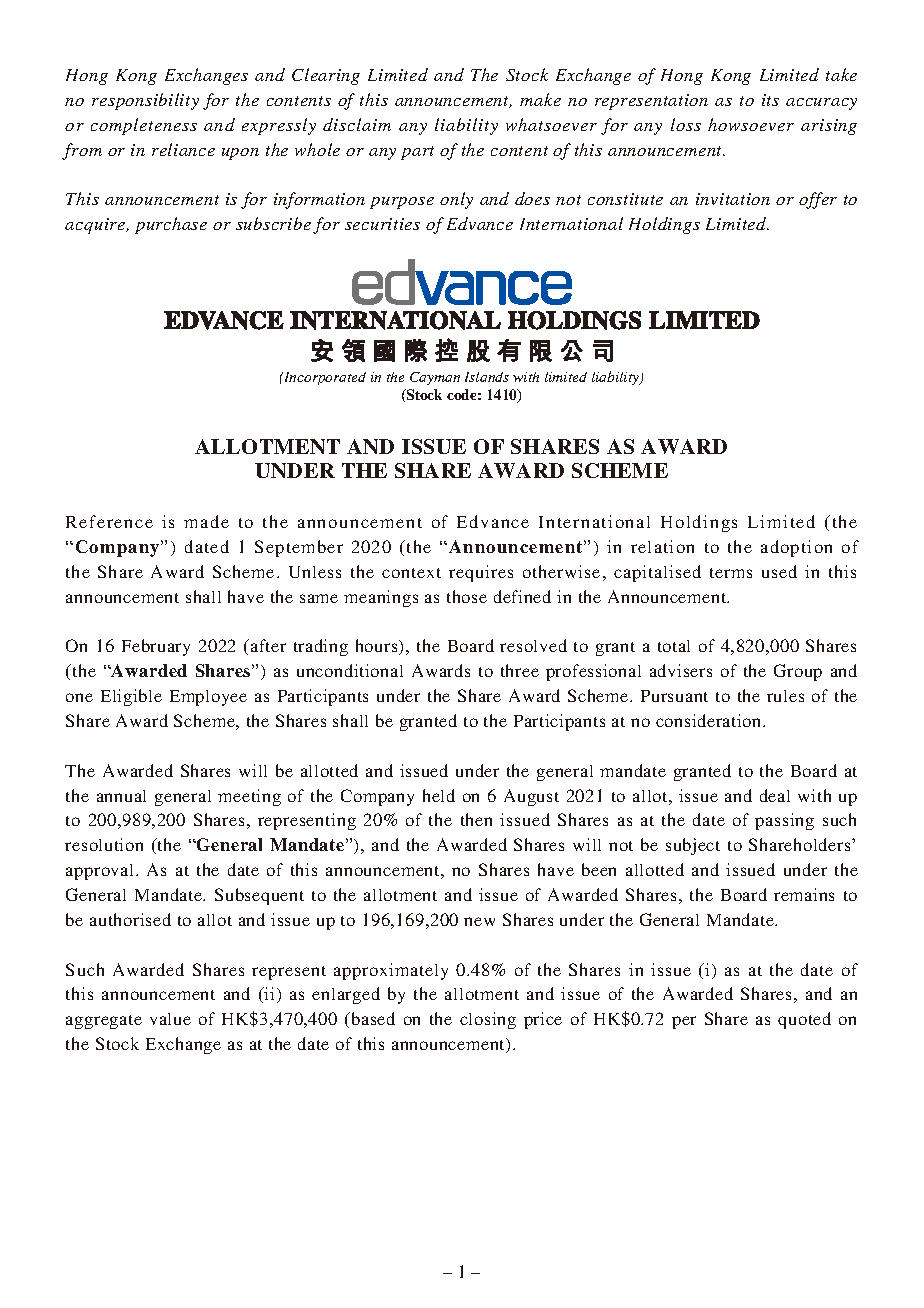 The height and width of the document is (1308, 924). What do you see at coordinates (770, 100) in the document?
I see `its` at bounding box center [770, 100].
